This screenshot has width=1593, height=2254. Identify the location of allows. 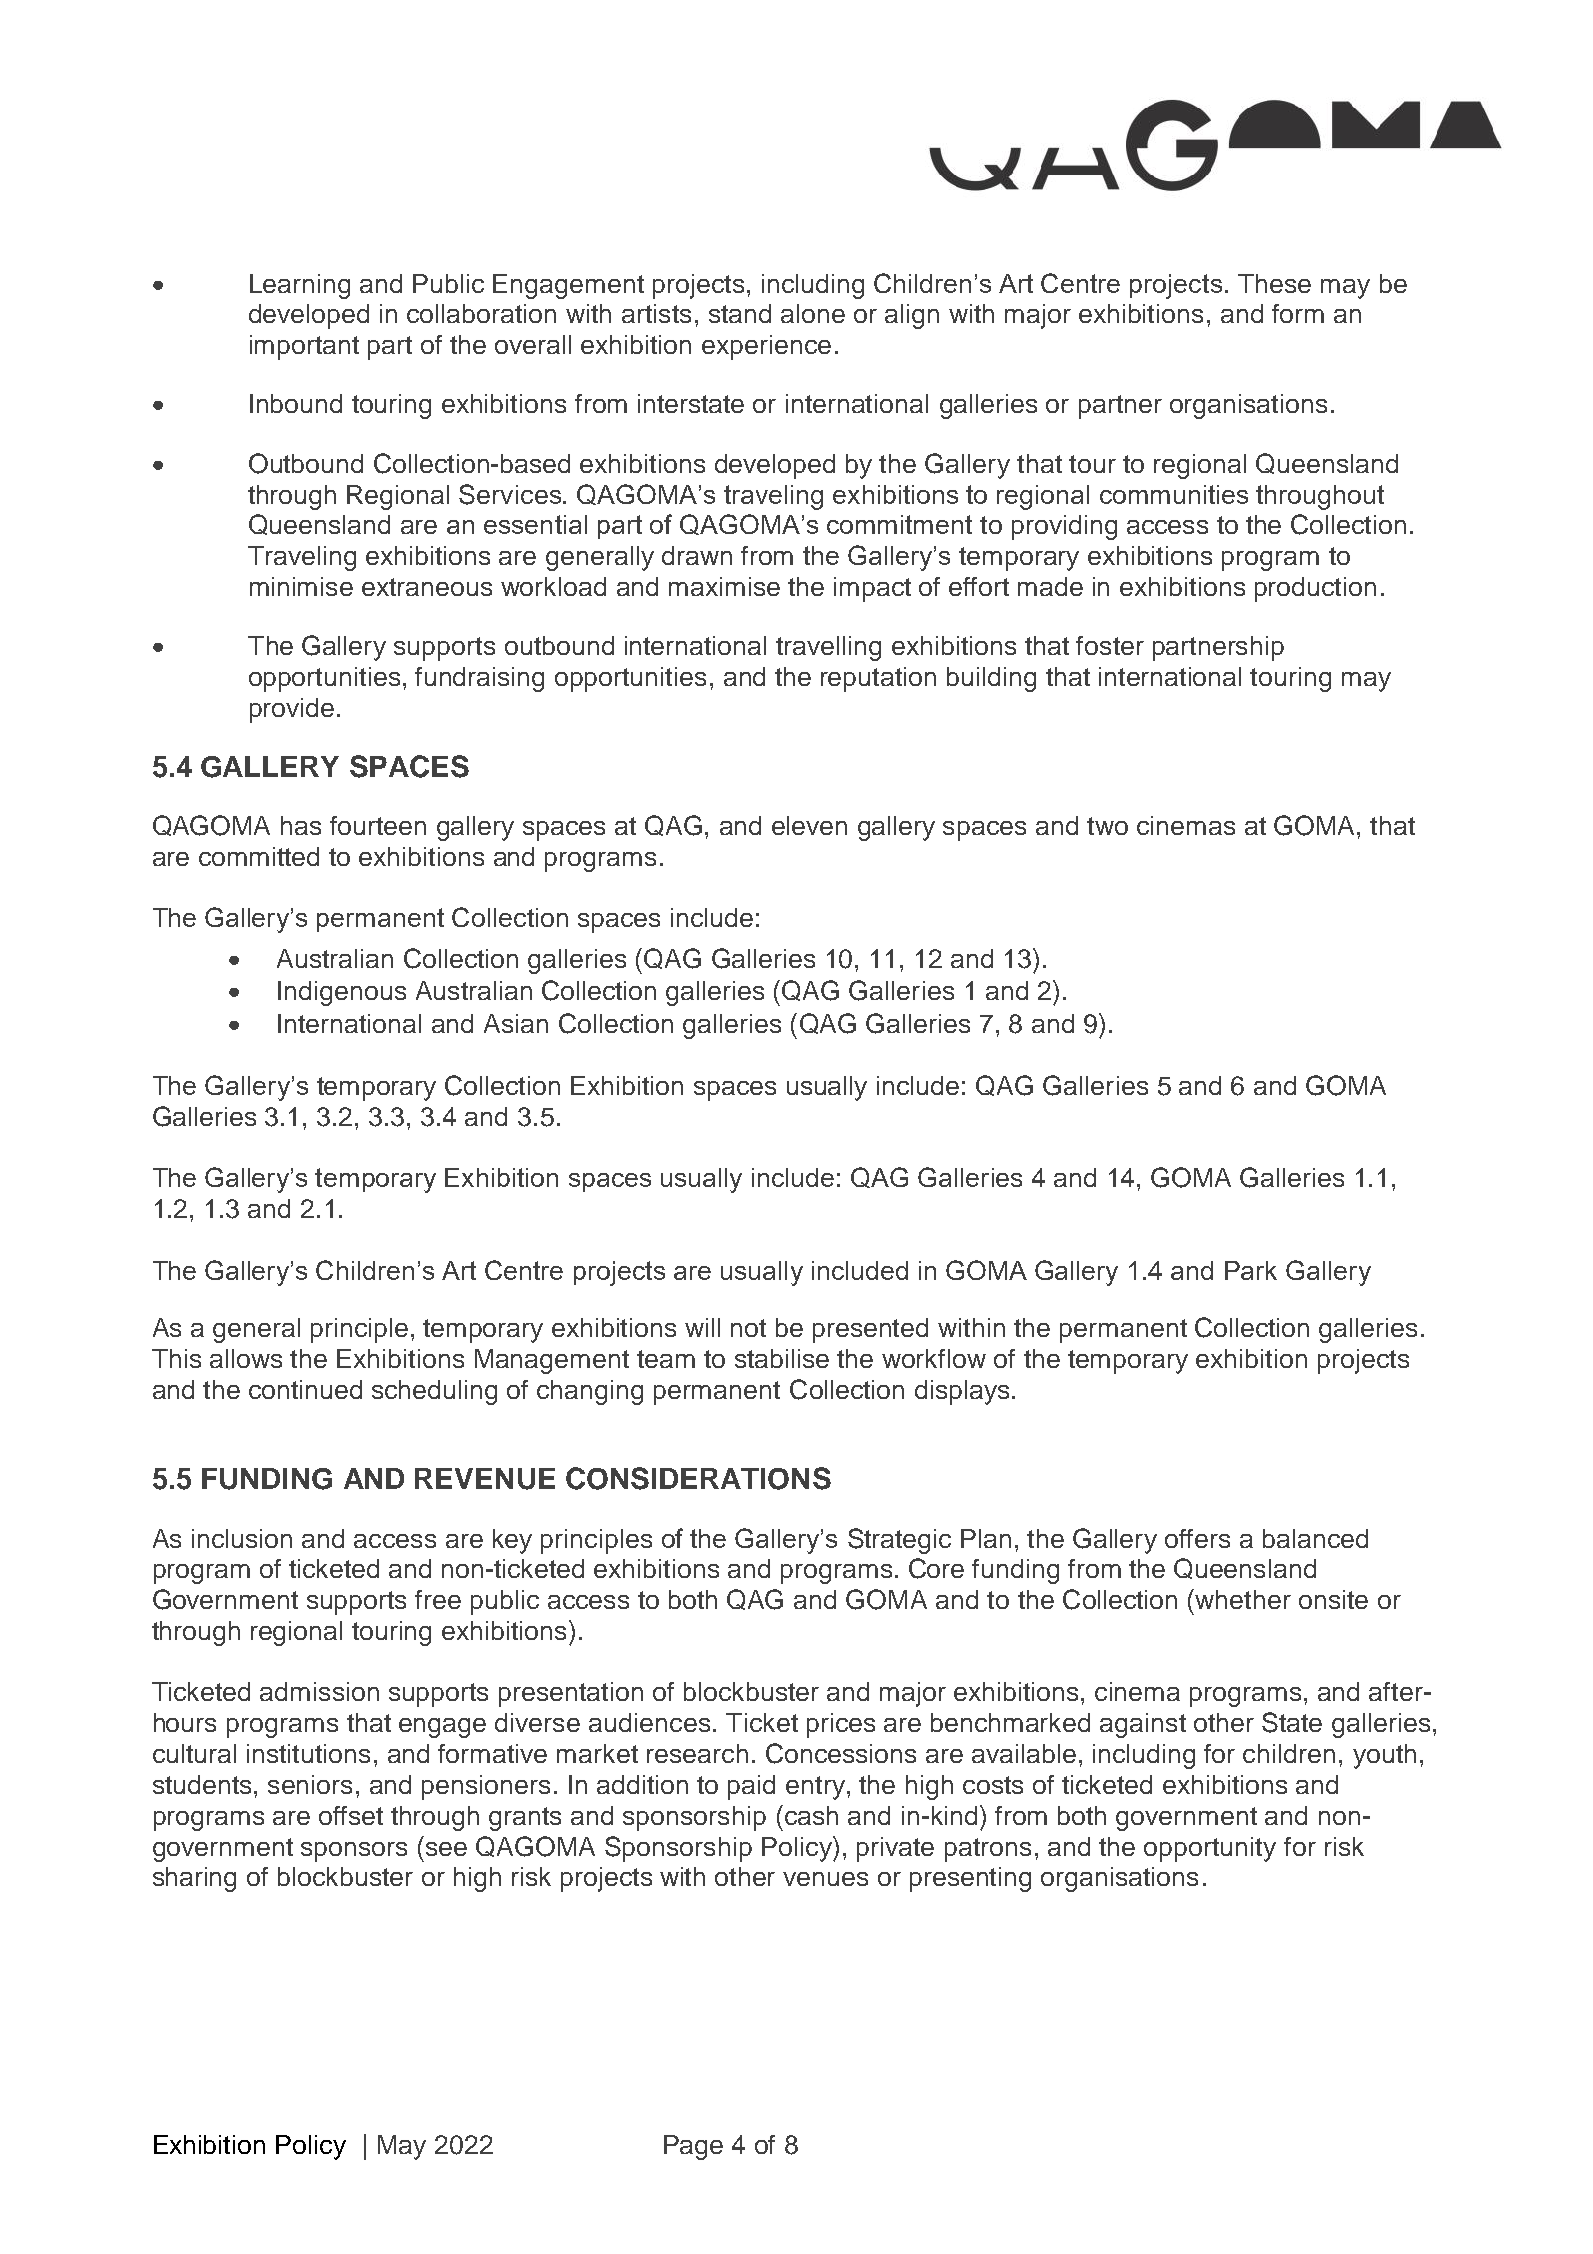
(246, 1358).
